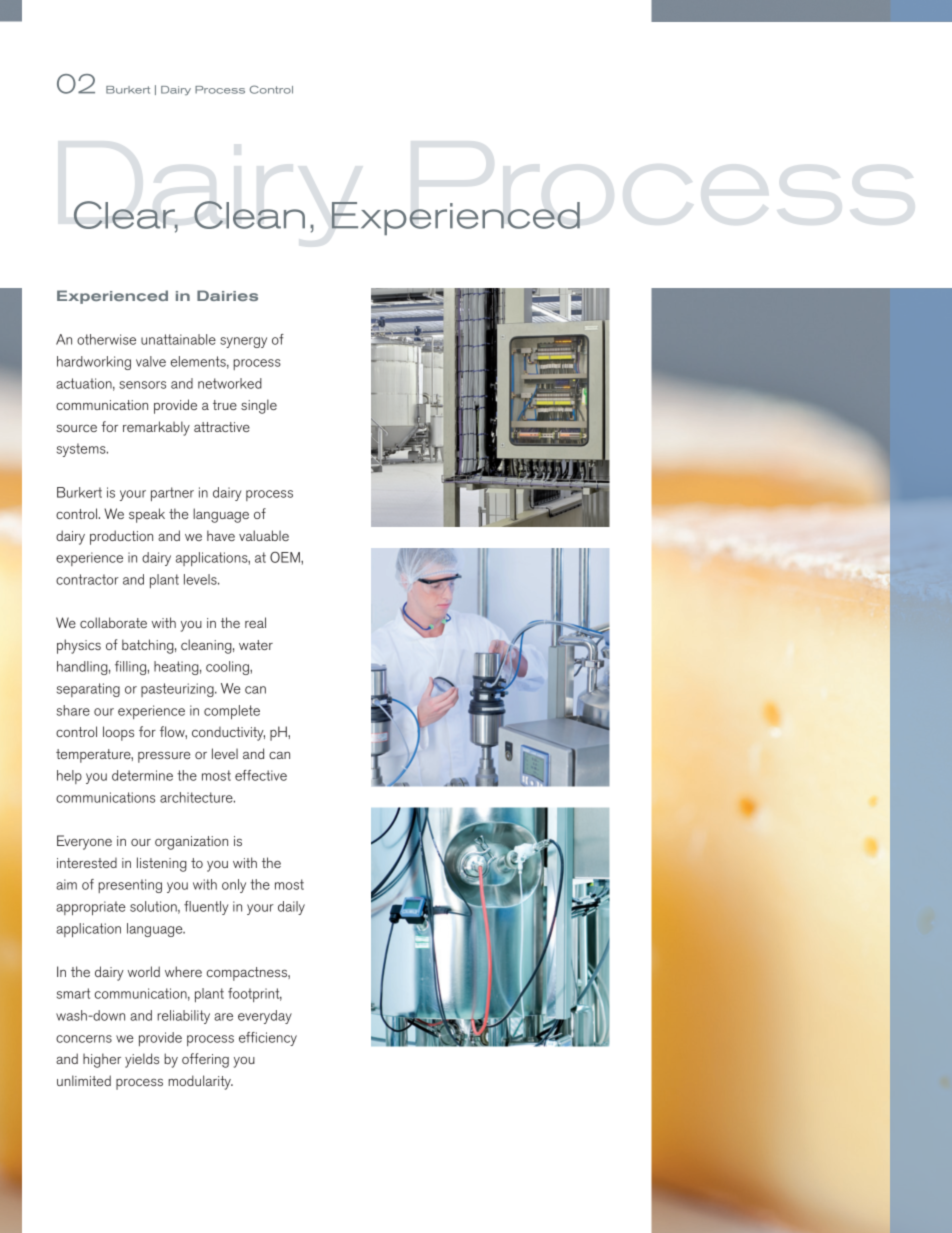 Image resolution: width=952 pixels, height=1233 pixels. What do you see at coordinates (264, 535) in the screenshot?
I see `valuable` at bounding box center [264, 535].
